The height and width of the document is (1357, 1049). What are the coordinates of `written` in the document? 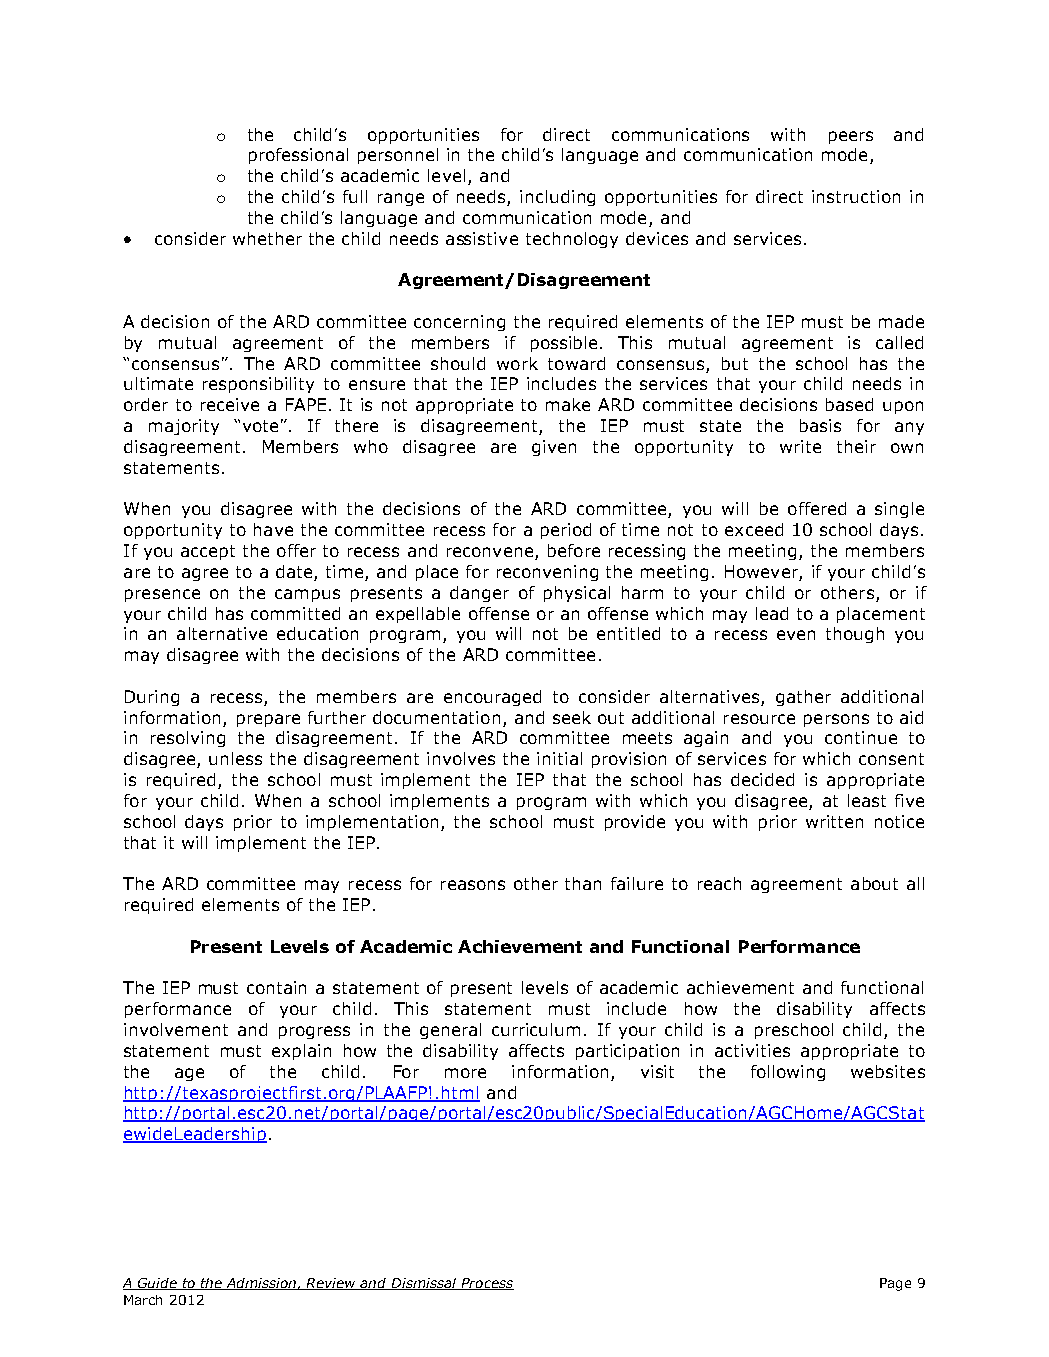 It's located at (834, 821).
